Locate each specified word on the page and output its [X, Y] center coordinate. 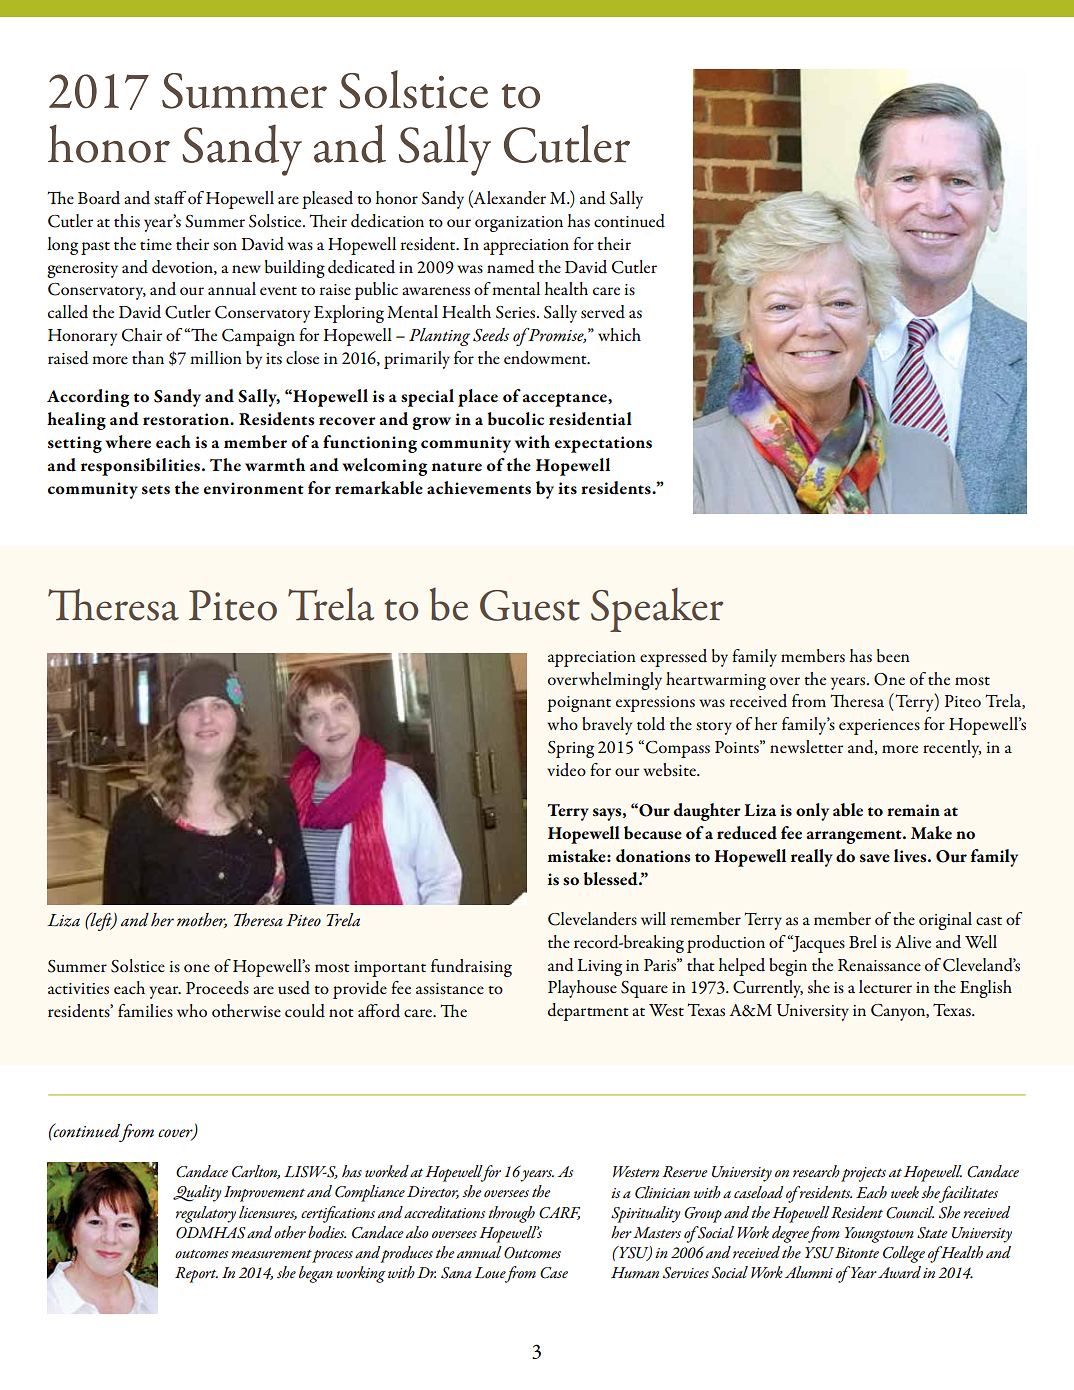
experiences [879, 727]
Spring [571, 749]
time [156, 244]
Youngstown [879, 1235]
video [566, 770]
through [511, 1214]
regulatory [206, 1214]
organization [519, 224]
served [603, 312]
